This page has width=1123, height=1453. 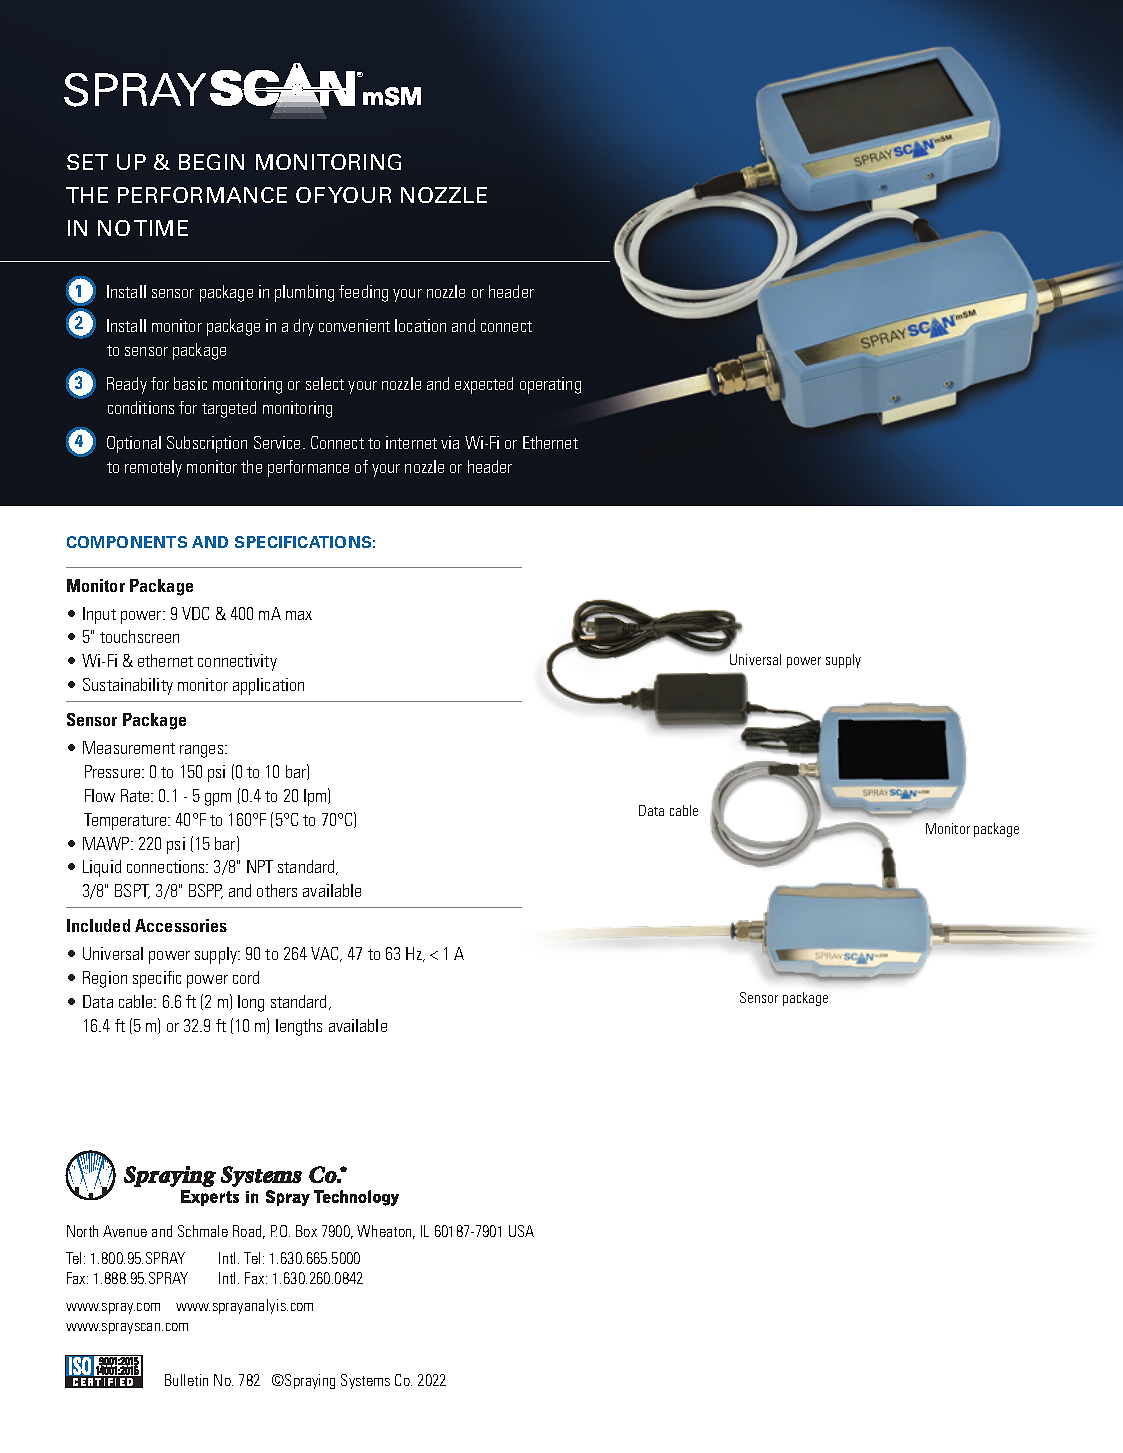 I want to click on lengths, so click(x=299, y=1027).
